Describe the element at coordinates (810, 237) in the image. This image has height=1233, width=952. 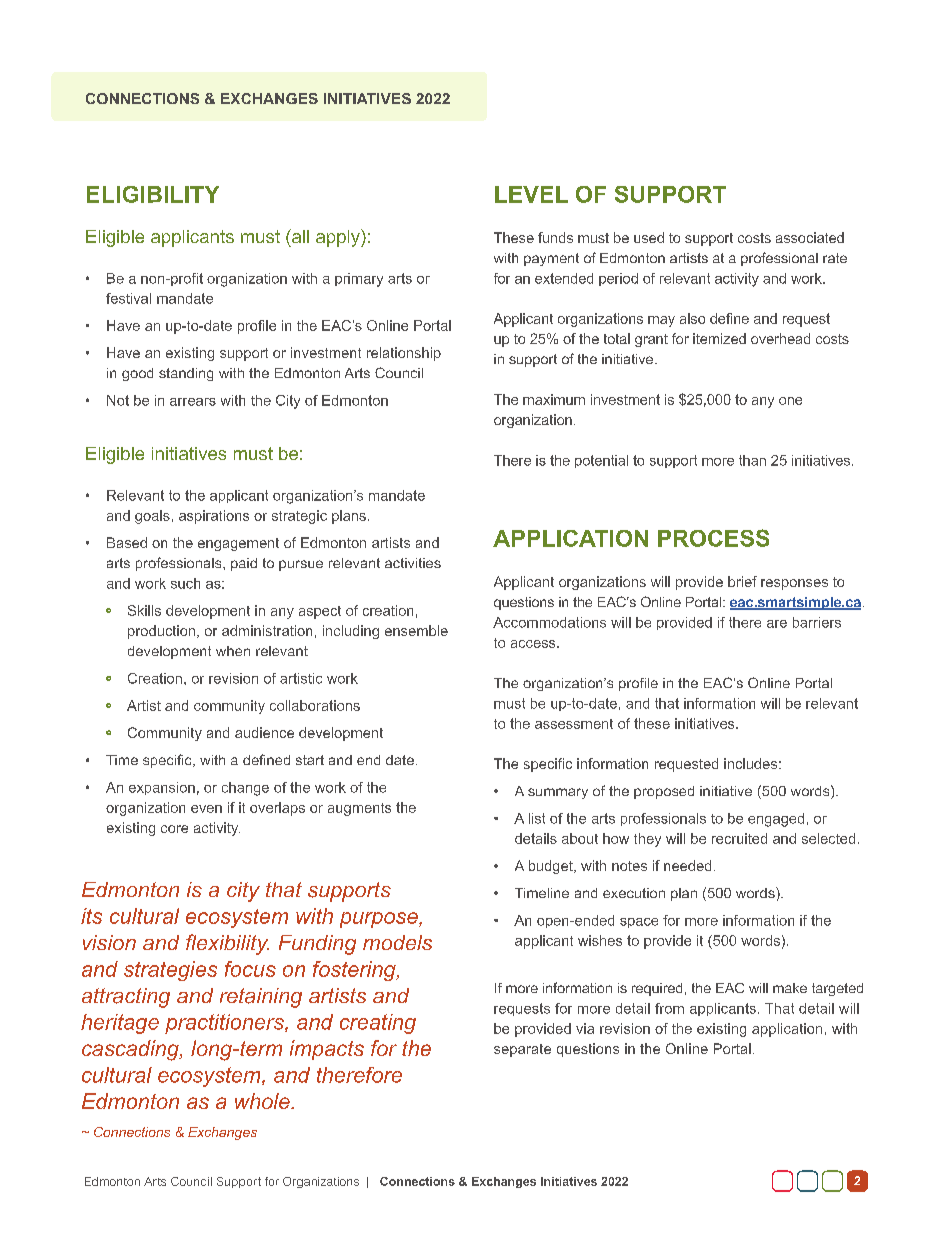
I see `associated` at that location.
